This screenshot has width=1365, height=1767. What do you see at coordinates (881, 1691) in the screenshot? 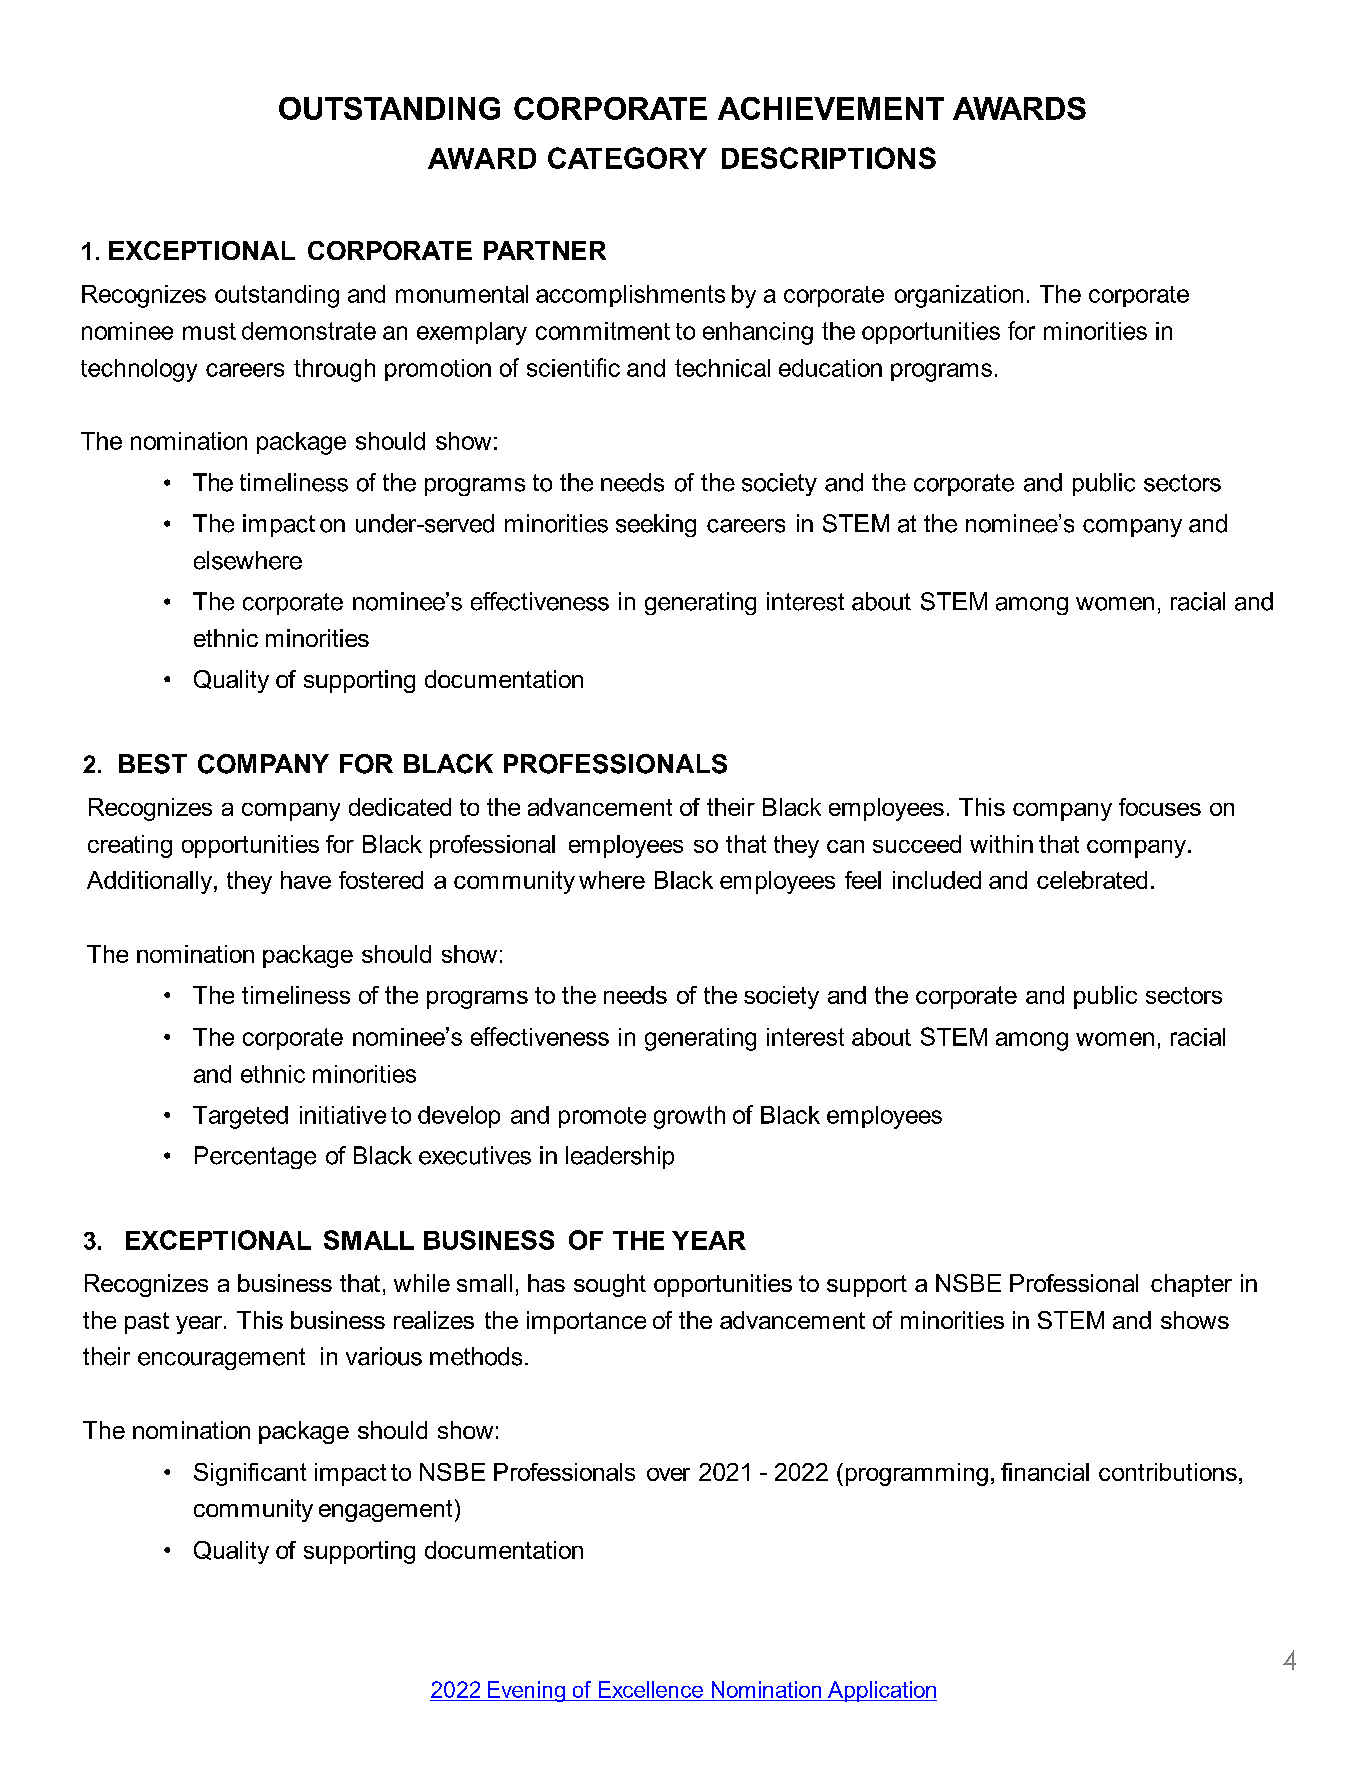
I see `Application` at bounding box center [881, 1691].
